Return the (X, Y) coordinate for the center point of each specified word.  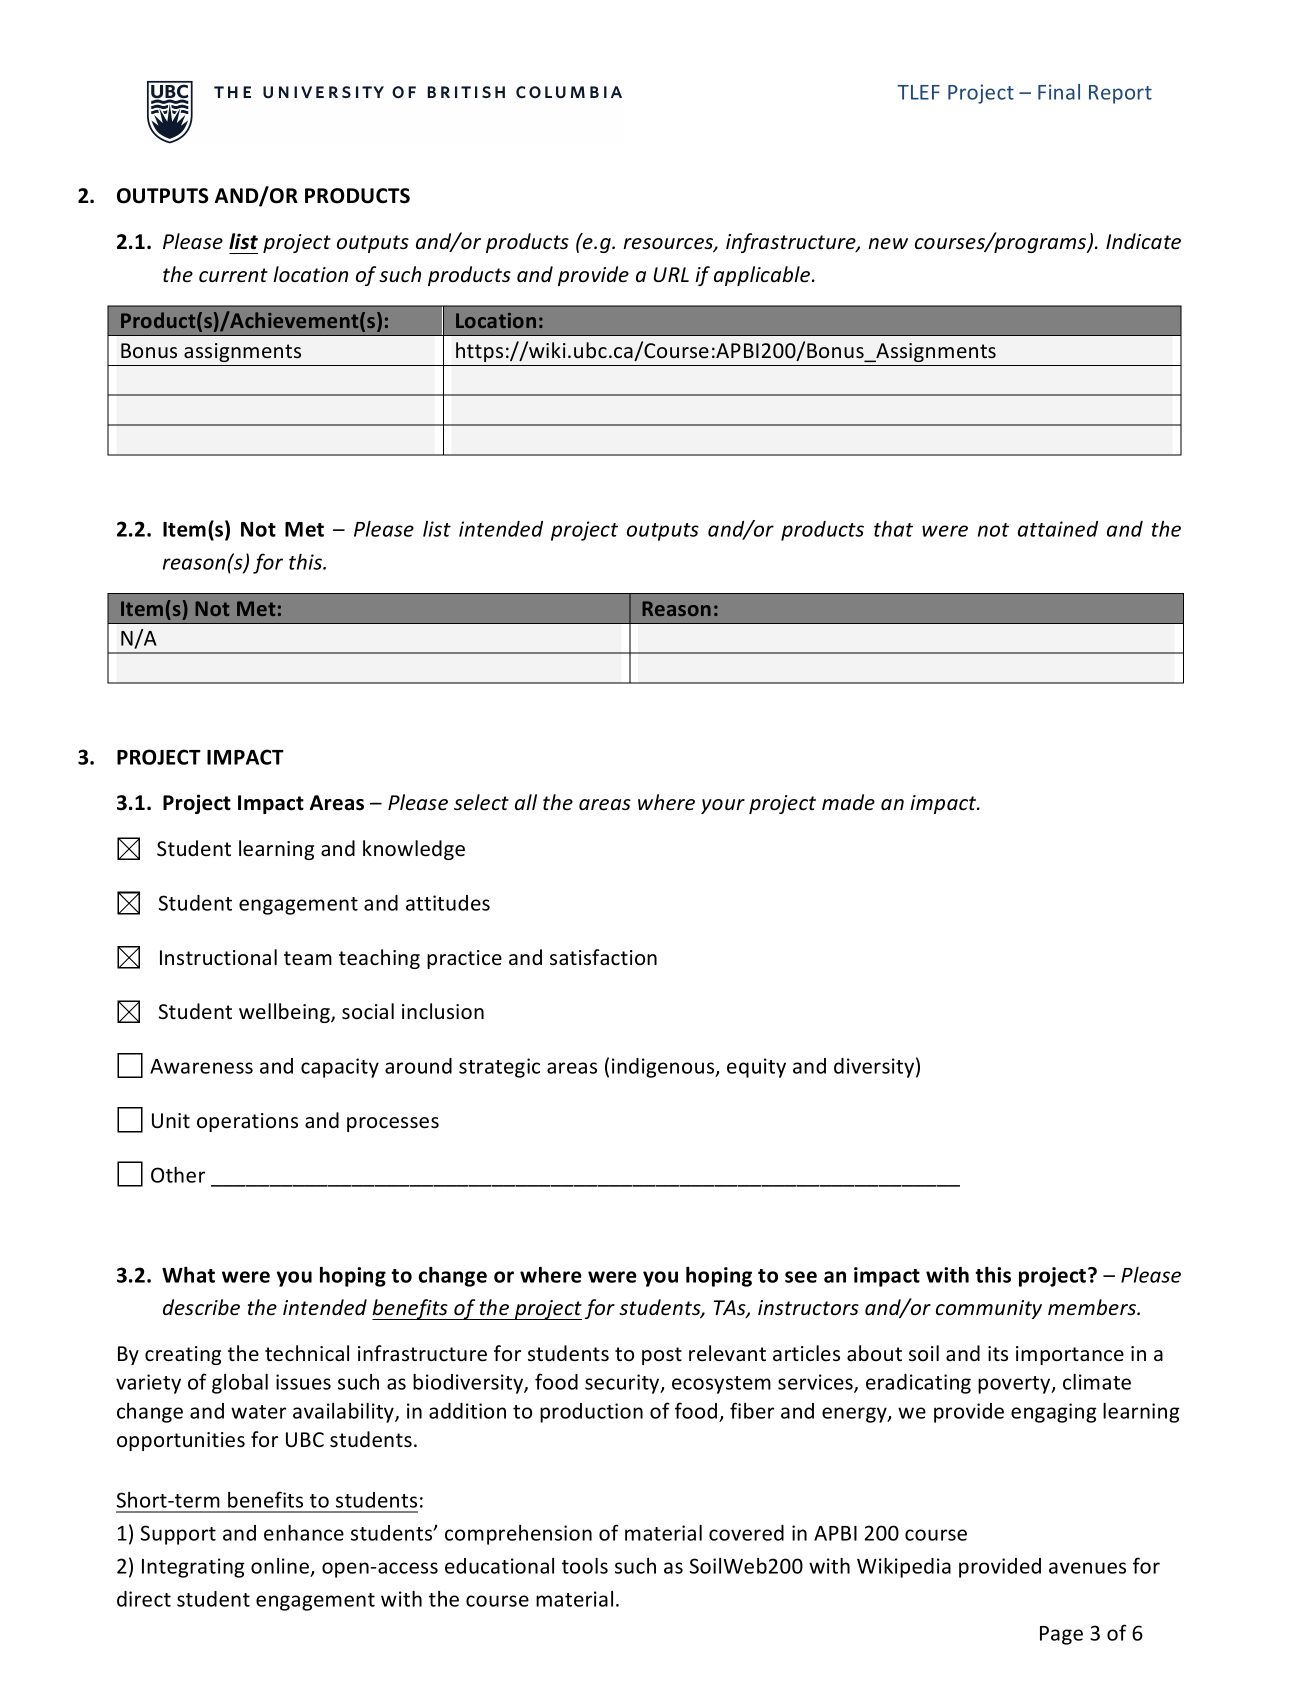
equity (756, 1068)
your (723, 806)
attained (1058, 529)
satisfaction (603, 957)
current (233, 275)
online (281, 1567)
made (848, 802)
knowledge (414, 850)
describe (201, 1307)
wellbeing (285, 1013)
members (1093, 1307)
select (481, 802)
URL (671, 275)
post (662, 1356)
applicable (763, 276)
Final (1059, 92)
